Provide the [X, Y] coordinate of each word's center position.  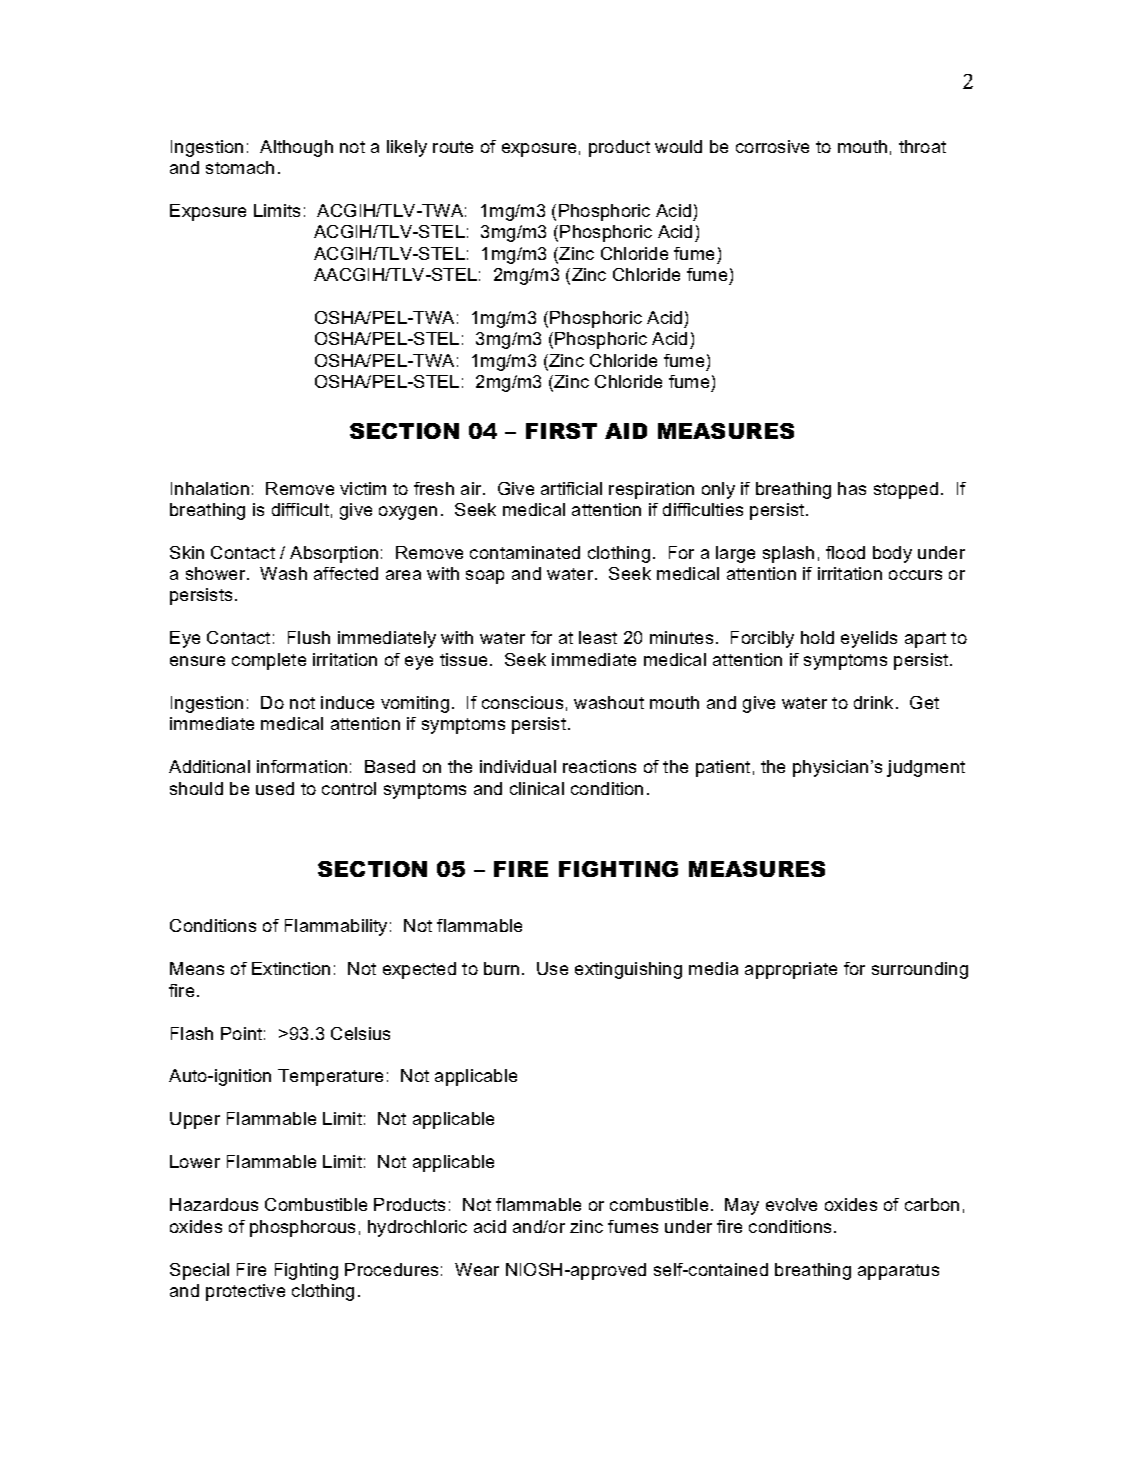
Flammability [336, 927]
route [453, 147]
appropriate [791, 970]
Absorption [334, 554]
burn [501, 968]
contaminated [525, 552]
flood [845, 552]
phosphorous [302, 1228]
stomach [240, 167]
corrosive [772, 146]
